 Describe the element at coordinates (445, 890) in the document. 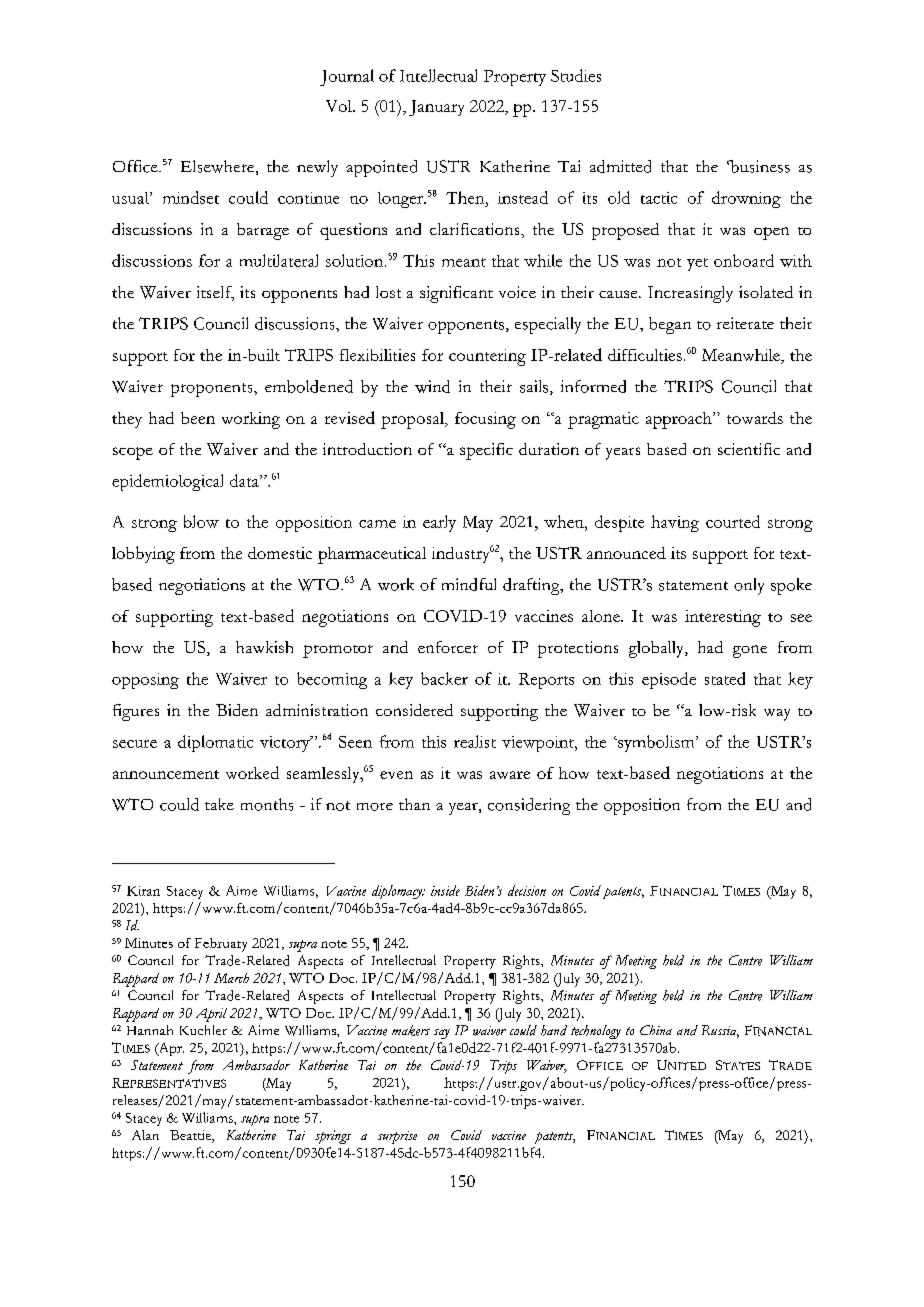

I see `inside` at that location.
